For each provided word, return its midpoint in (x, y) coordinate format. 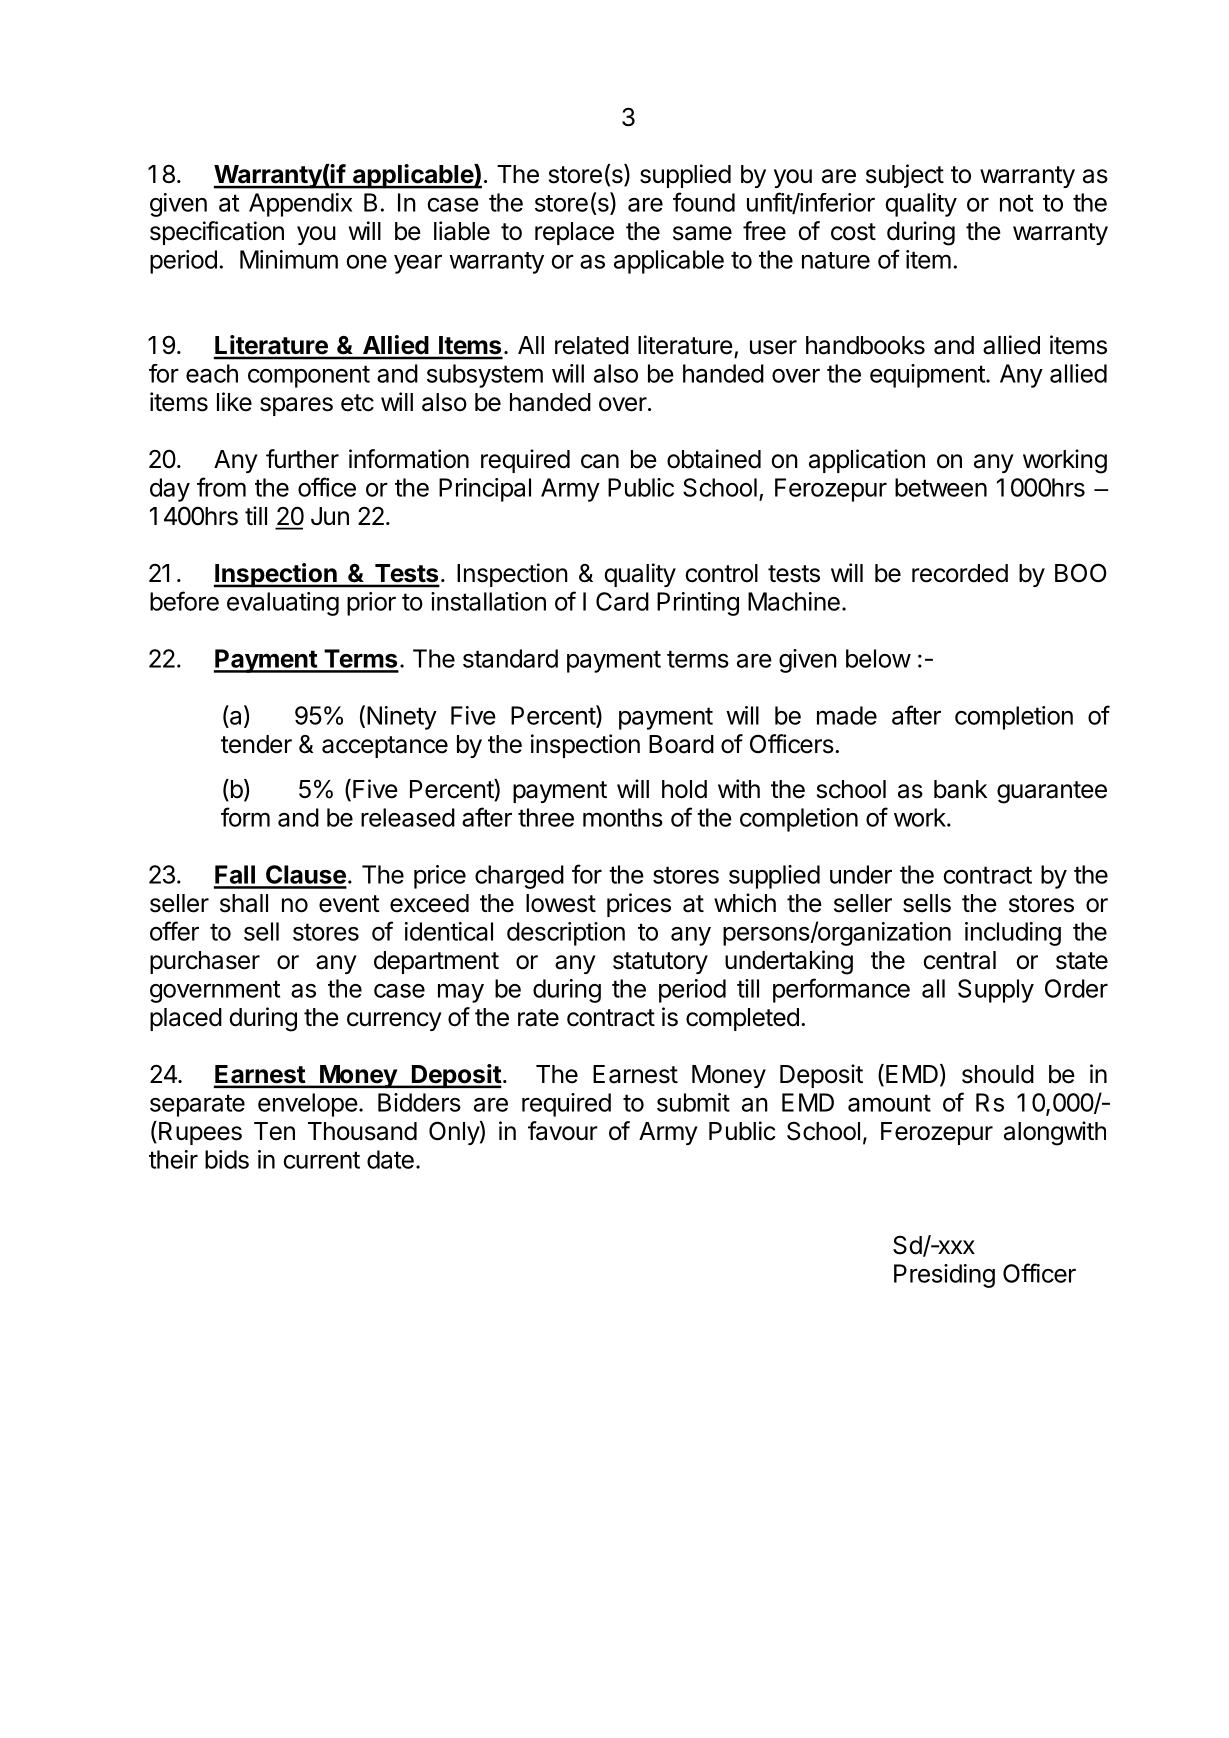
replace (574, 233)
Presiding (944, 1276)
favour (563, 1131)
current (321, 1160)
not (1016, 203)
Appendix (300, 205)
